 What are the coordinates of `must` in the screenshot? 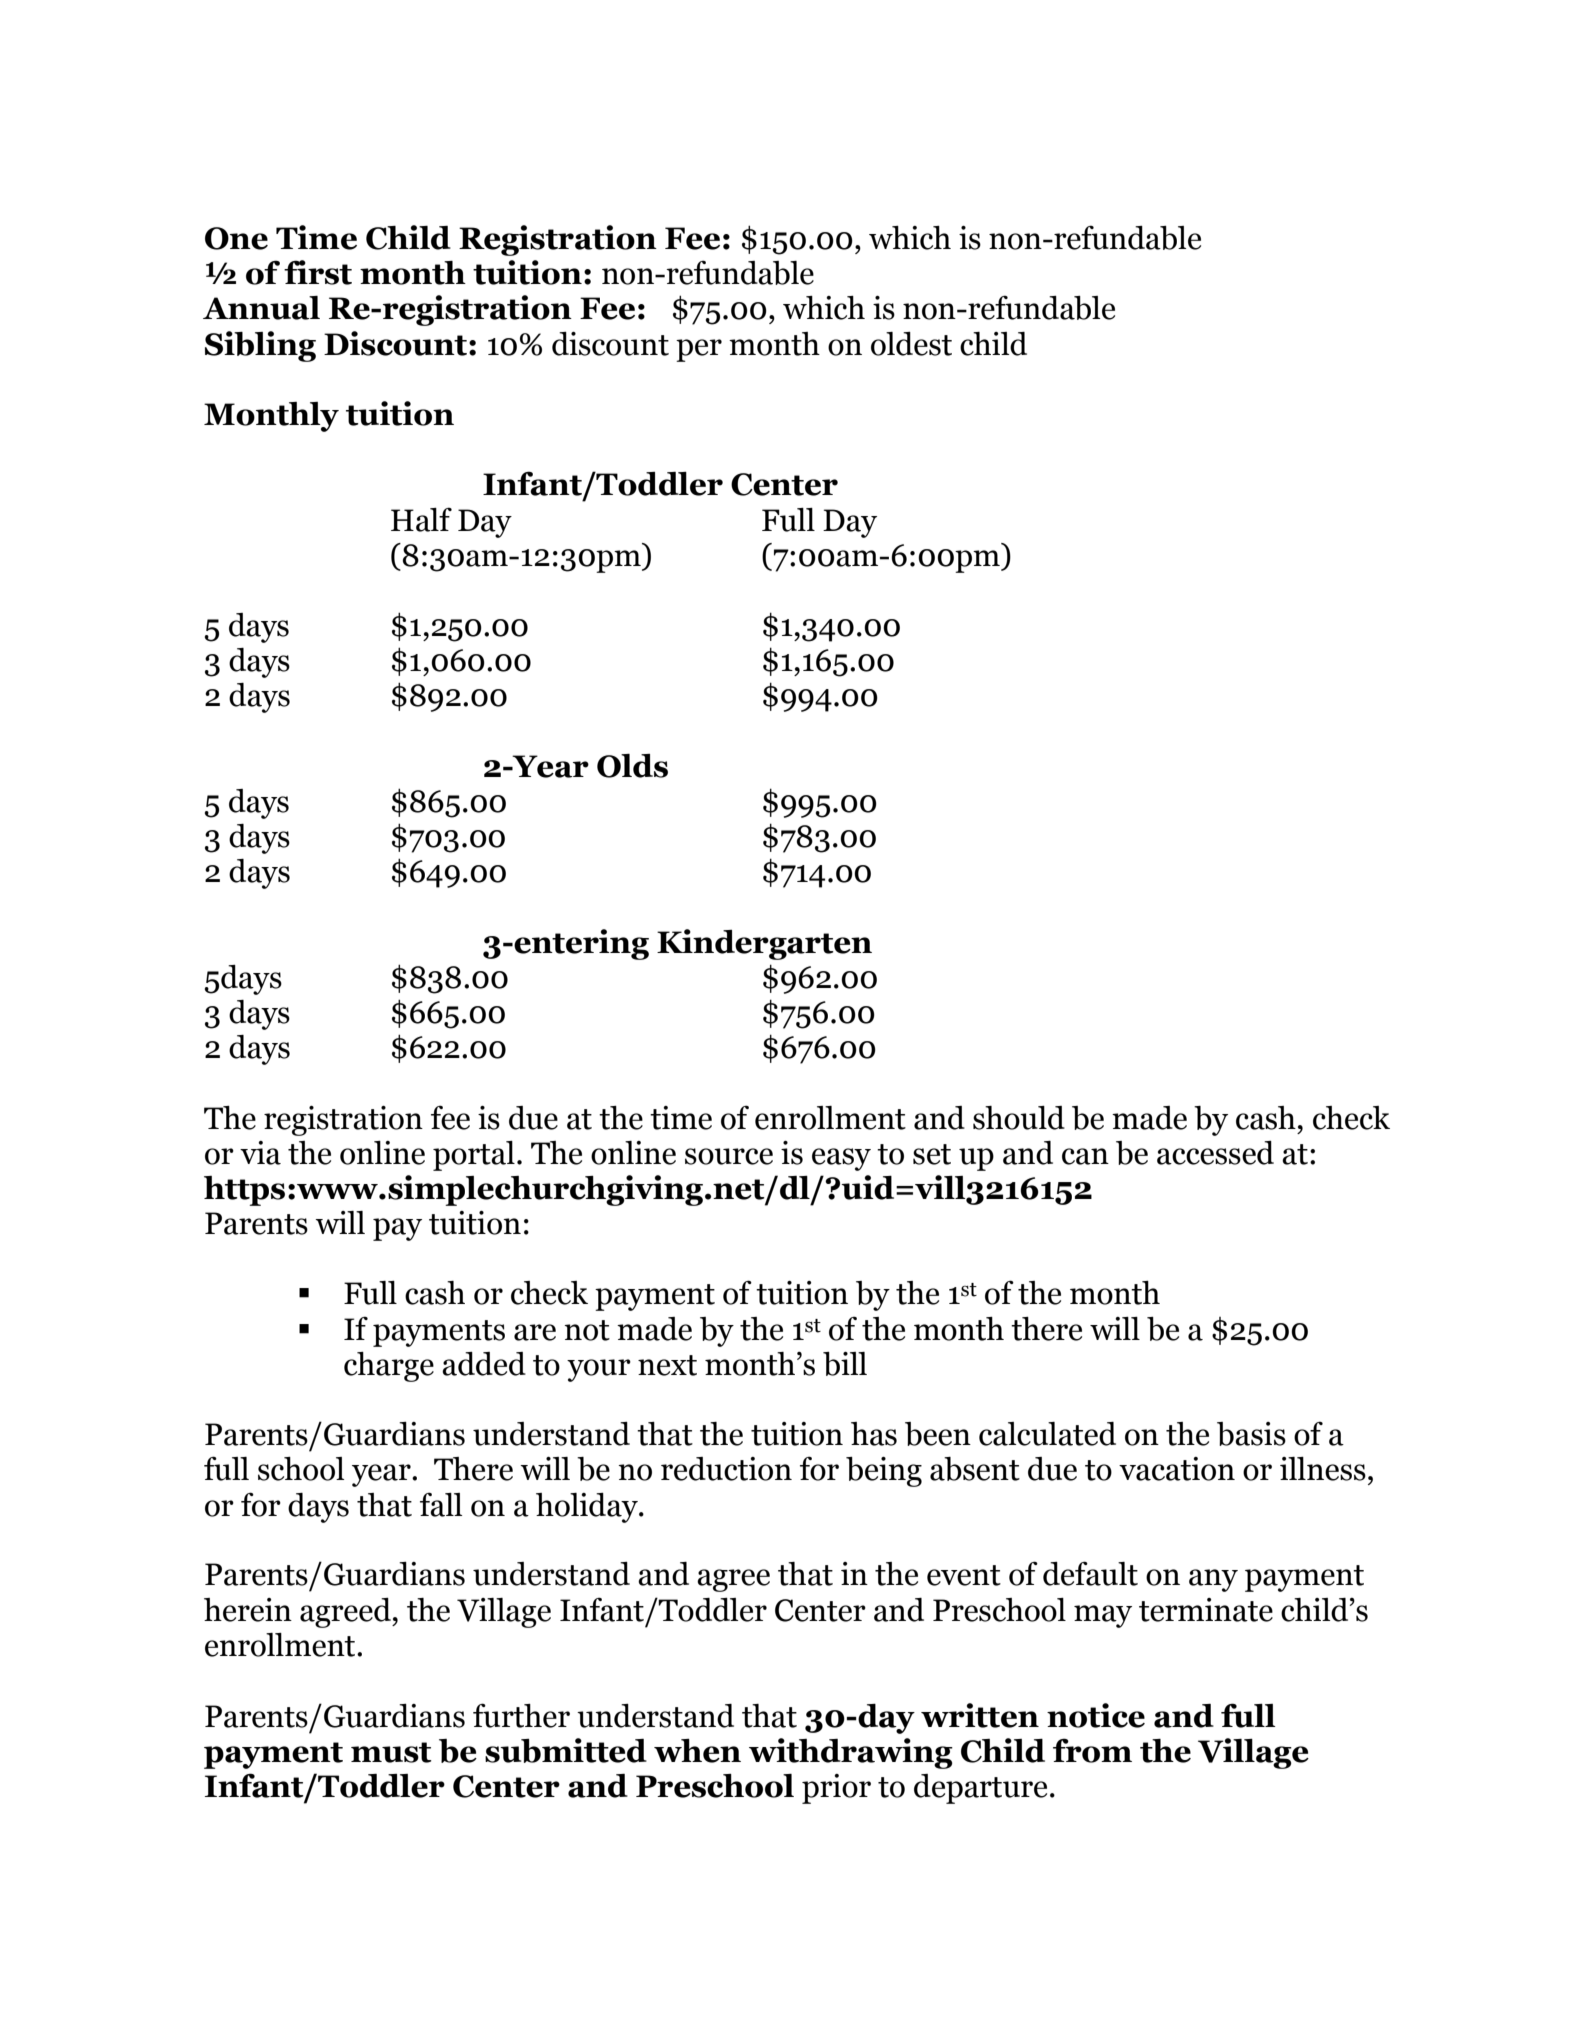 It's located at (391, 1752).
